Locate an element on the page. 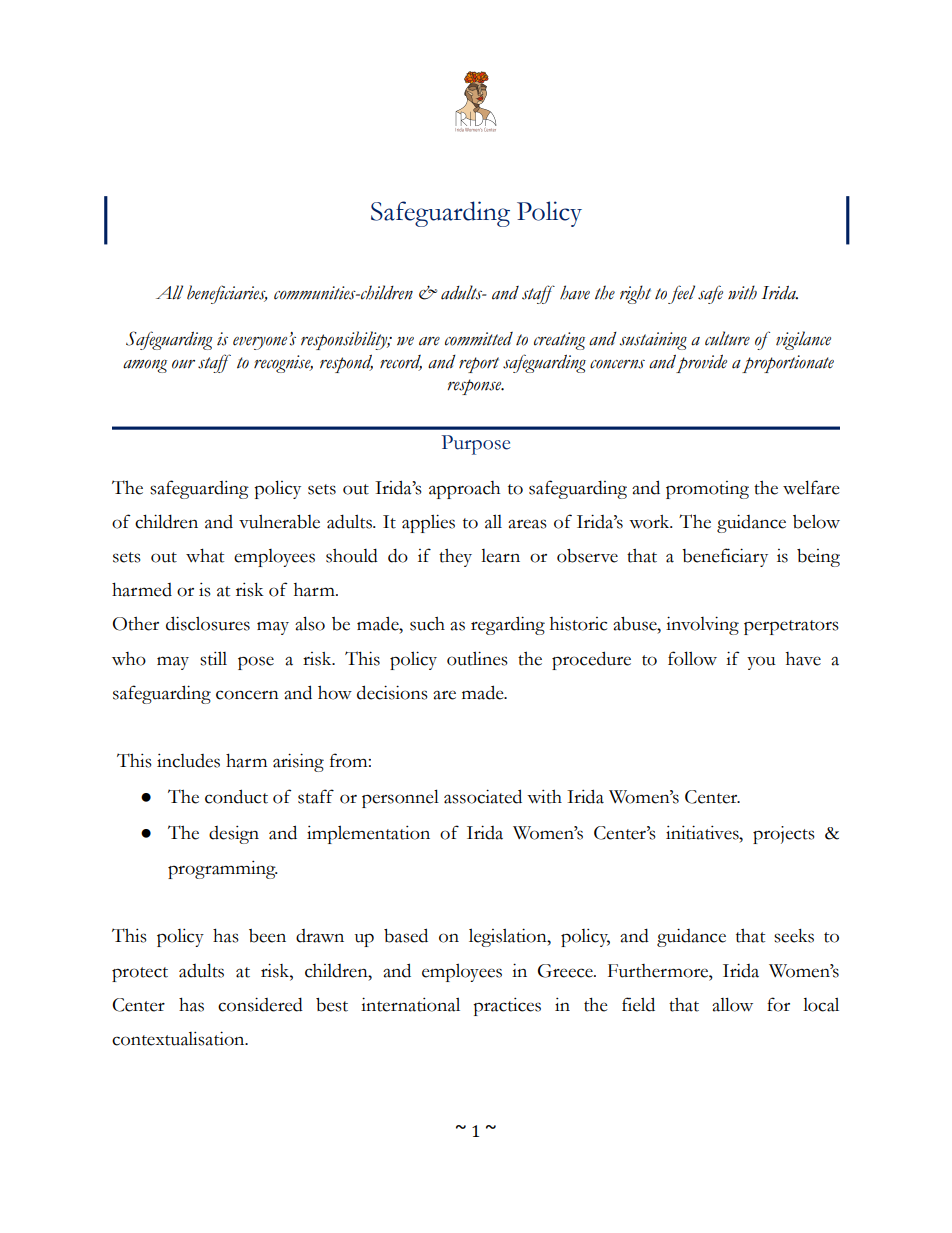 This image has height=1233, width=952. allow is located at coordinates (732, 1004).
